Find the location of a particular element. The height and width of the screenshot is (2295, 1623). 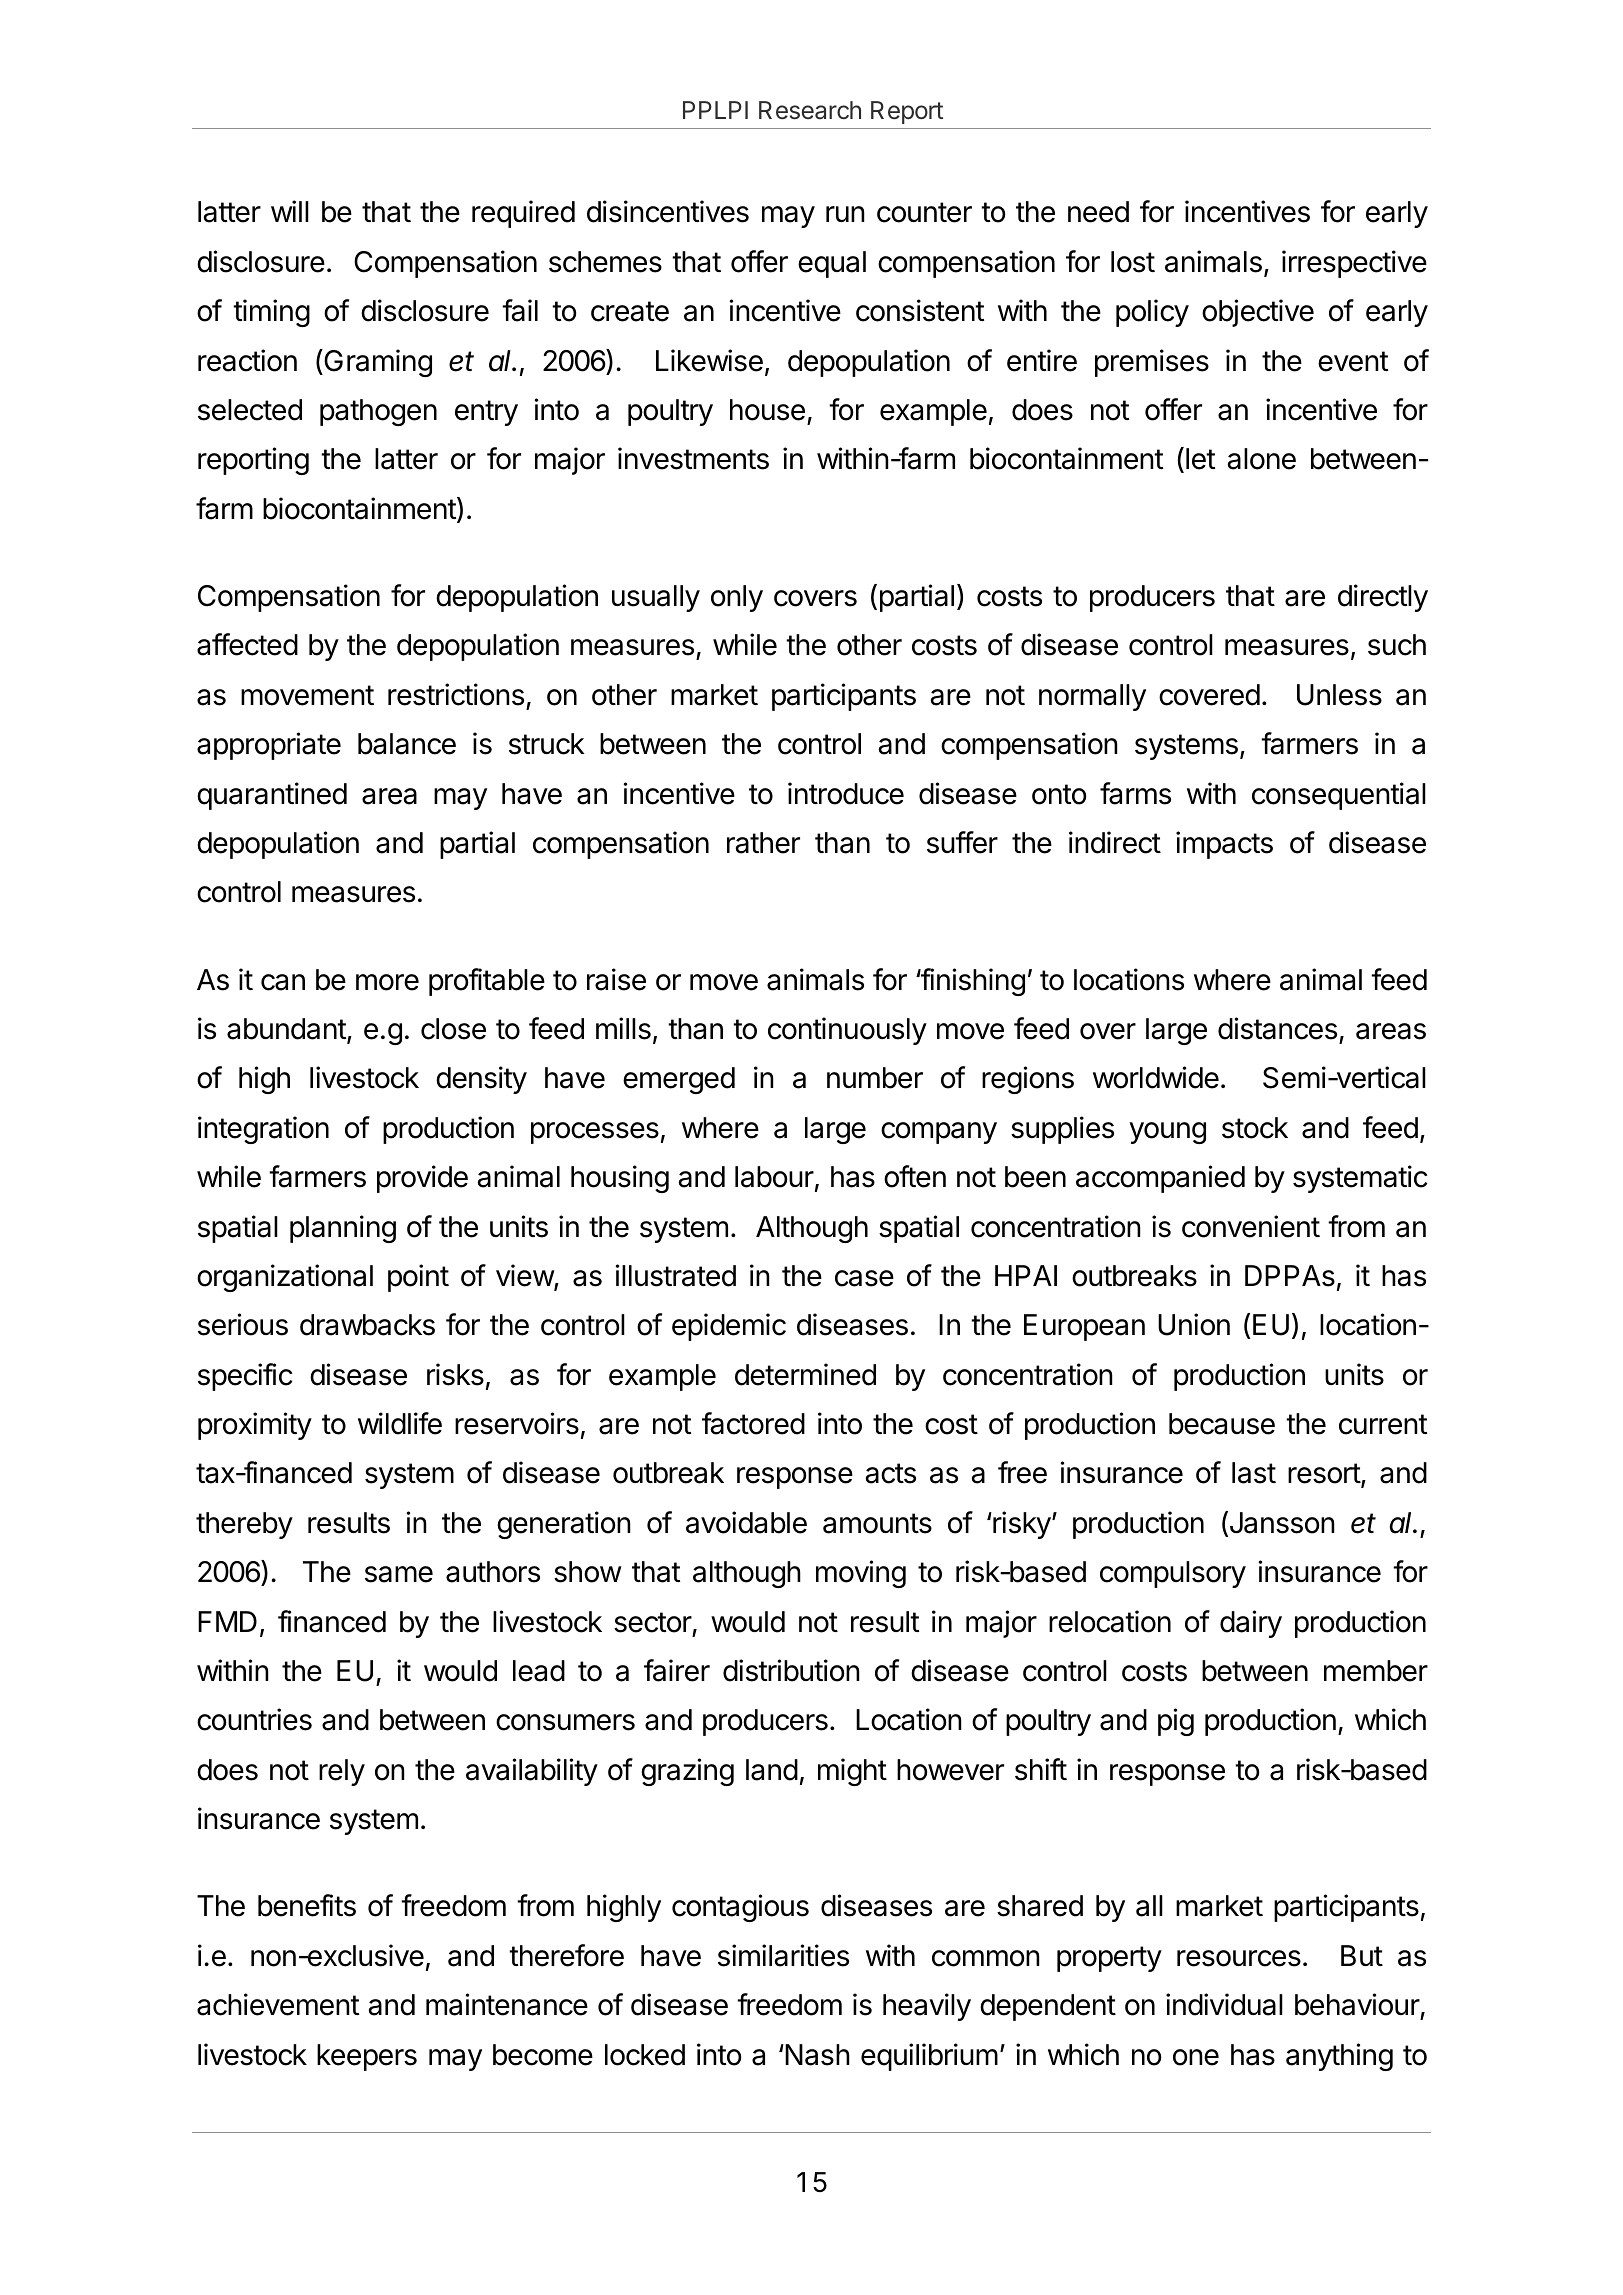

introduce is located at coordinates (846, 793).
